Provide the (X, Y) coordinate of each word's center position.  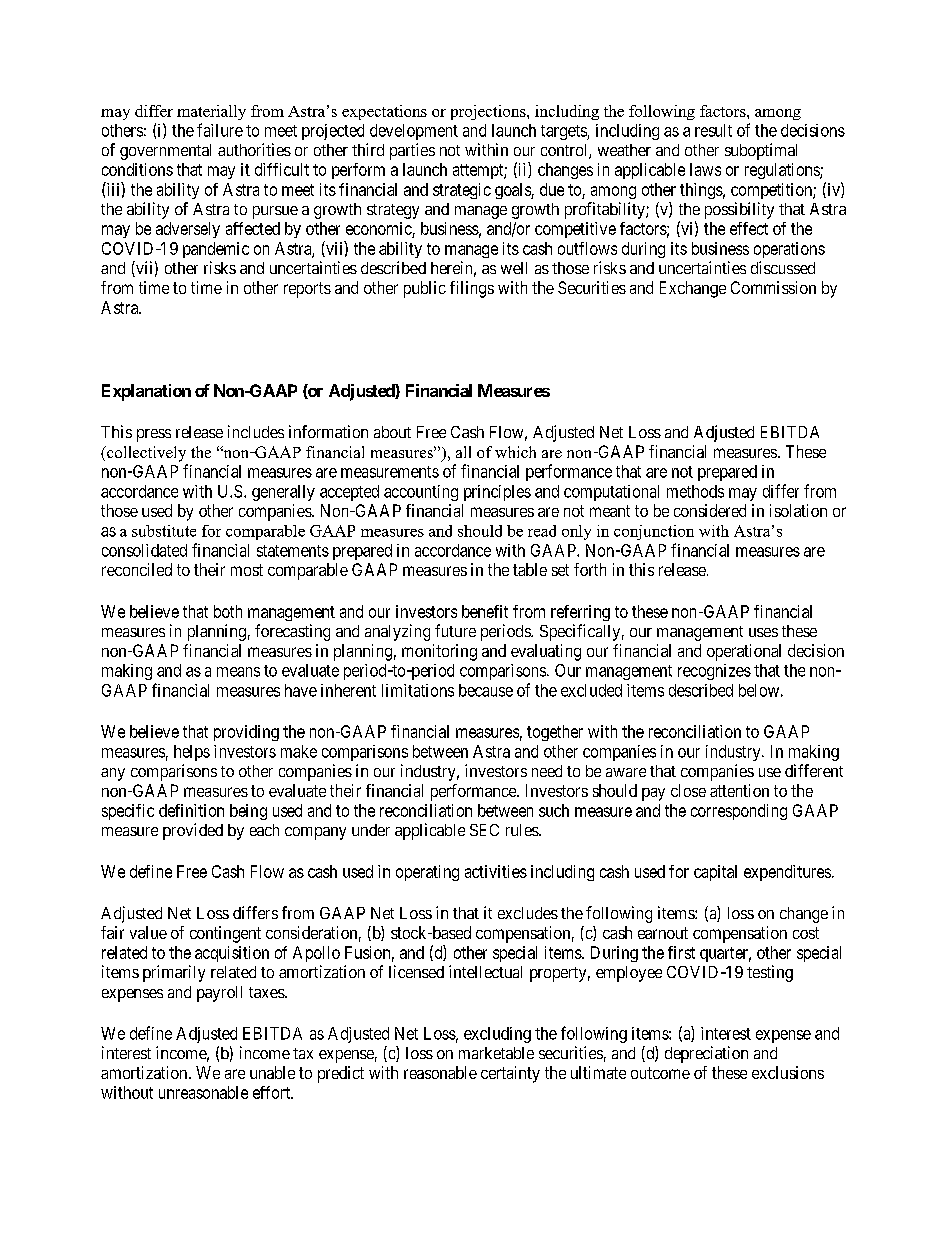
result (713, 130)
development (414, 132)
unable (272, 1072)
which (515, 452)
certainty (510, 1074)
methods (695, 491)
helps (192, 753)
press (154, 435)
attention (739, 790)
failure (220, 130)
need (547, 771)
